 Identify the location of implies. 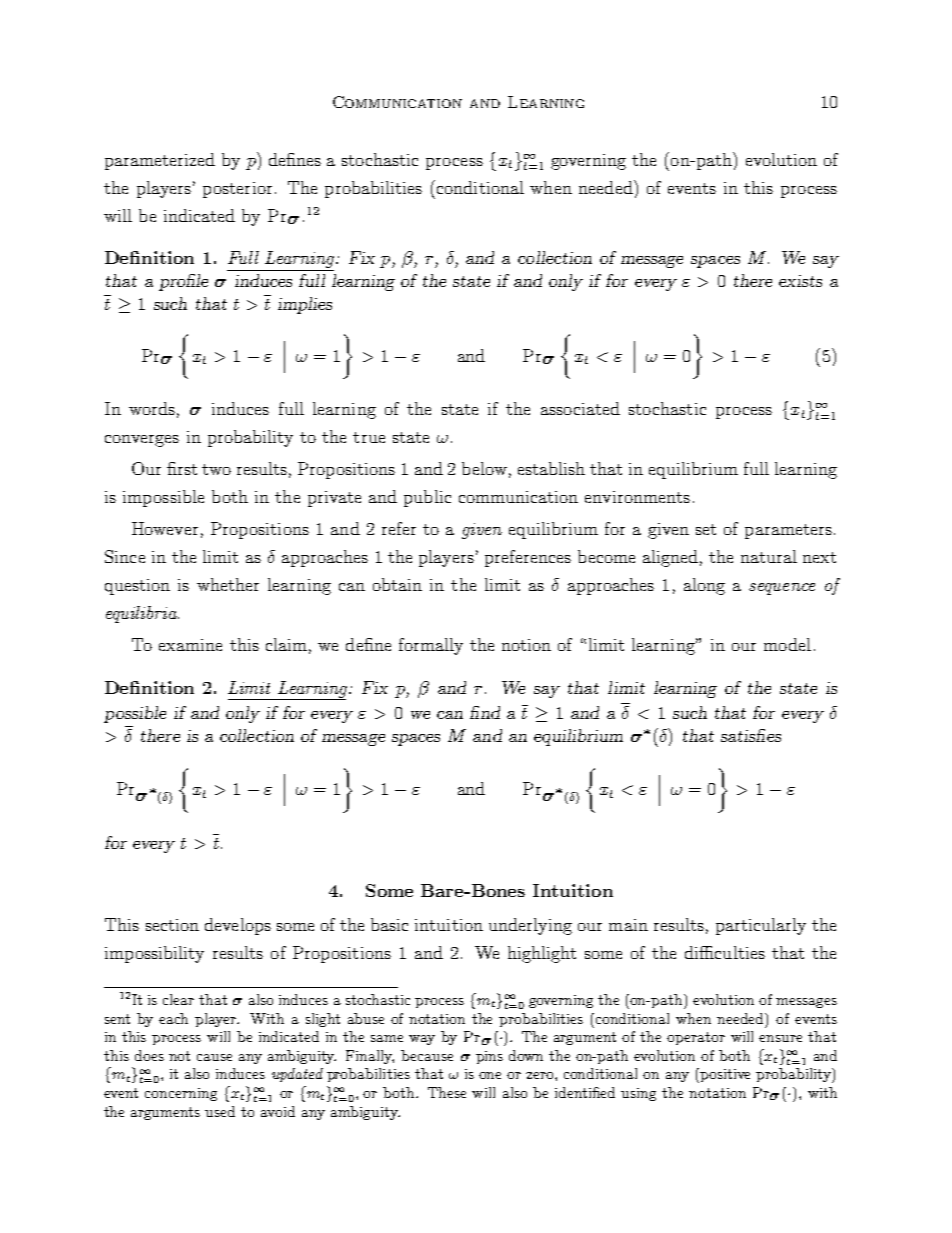
(305, 305).
